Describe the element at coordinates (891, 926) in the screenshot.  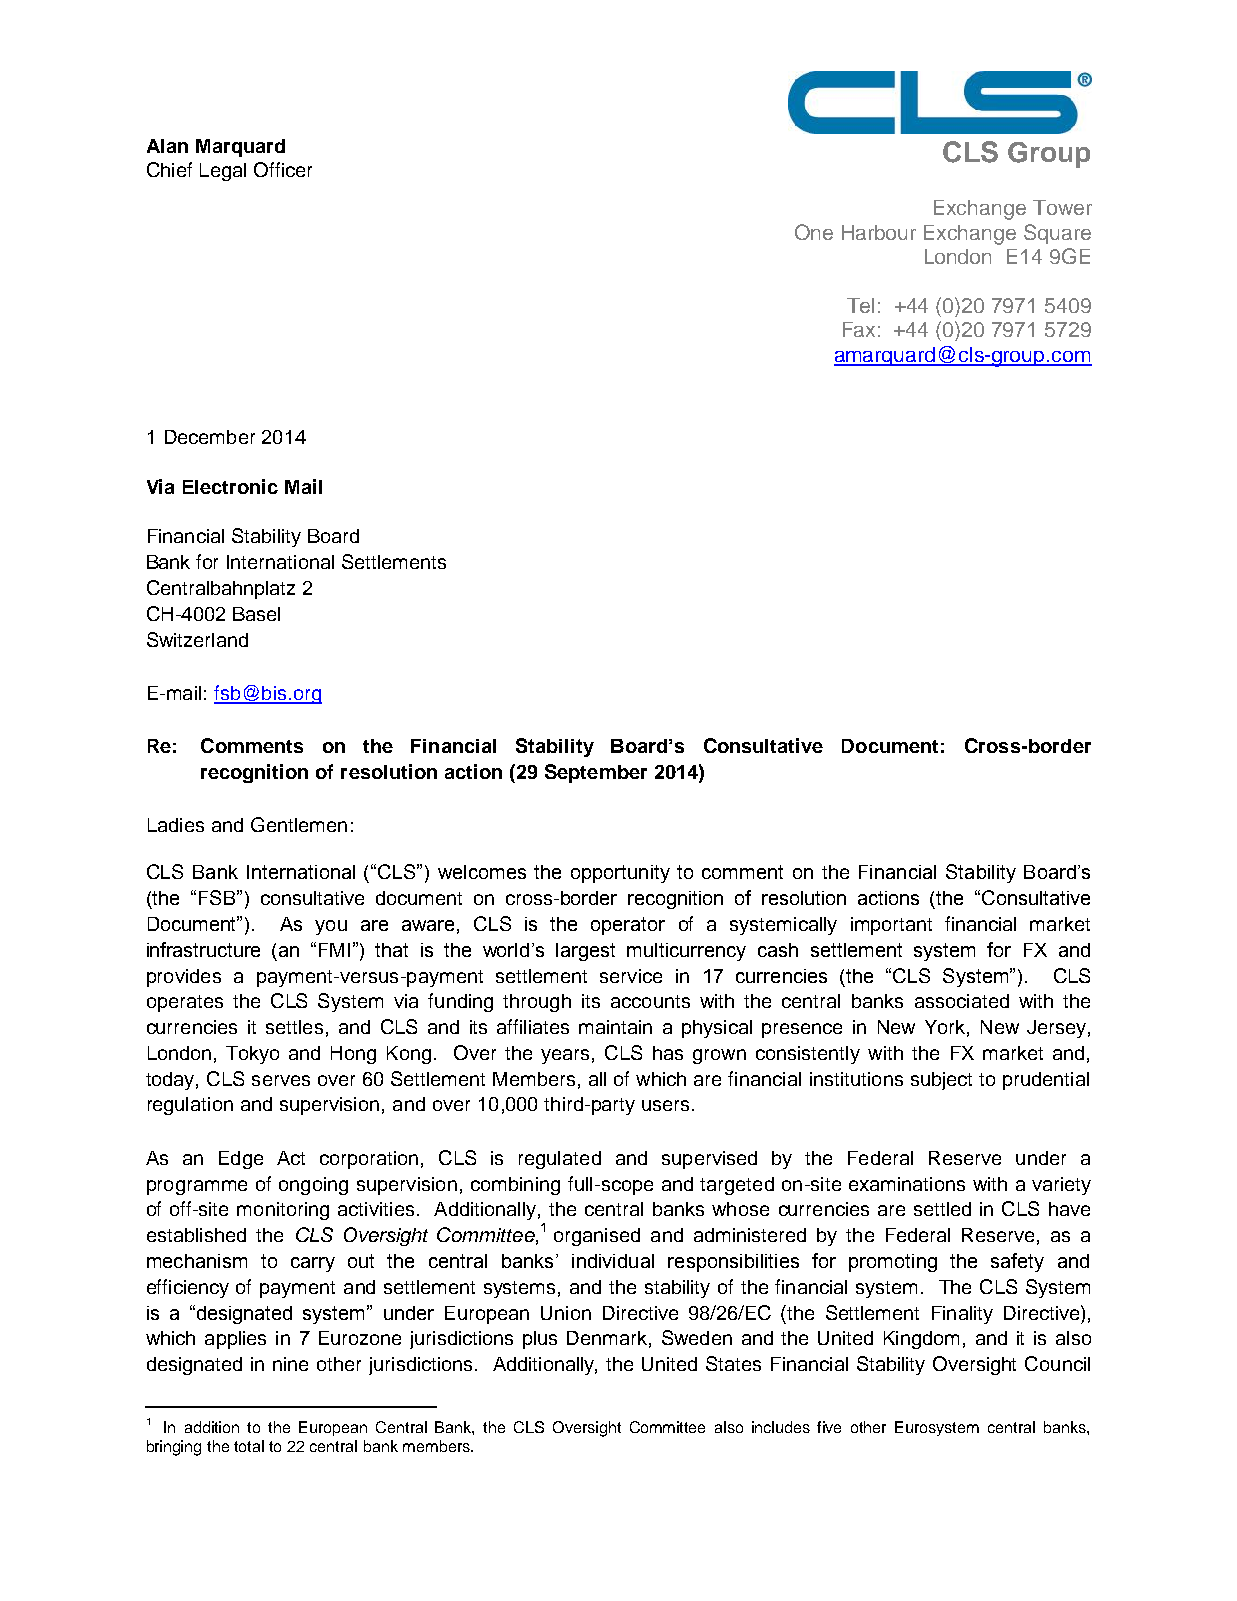
I see `important` at that location.
